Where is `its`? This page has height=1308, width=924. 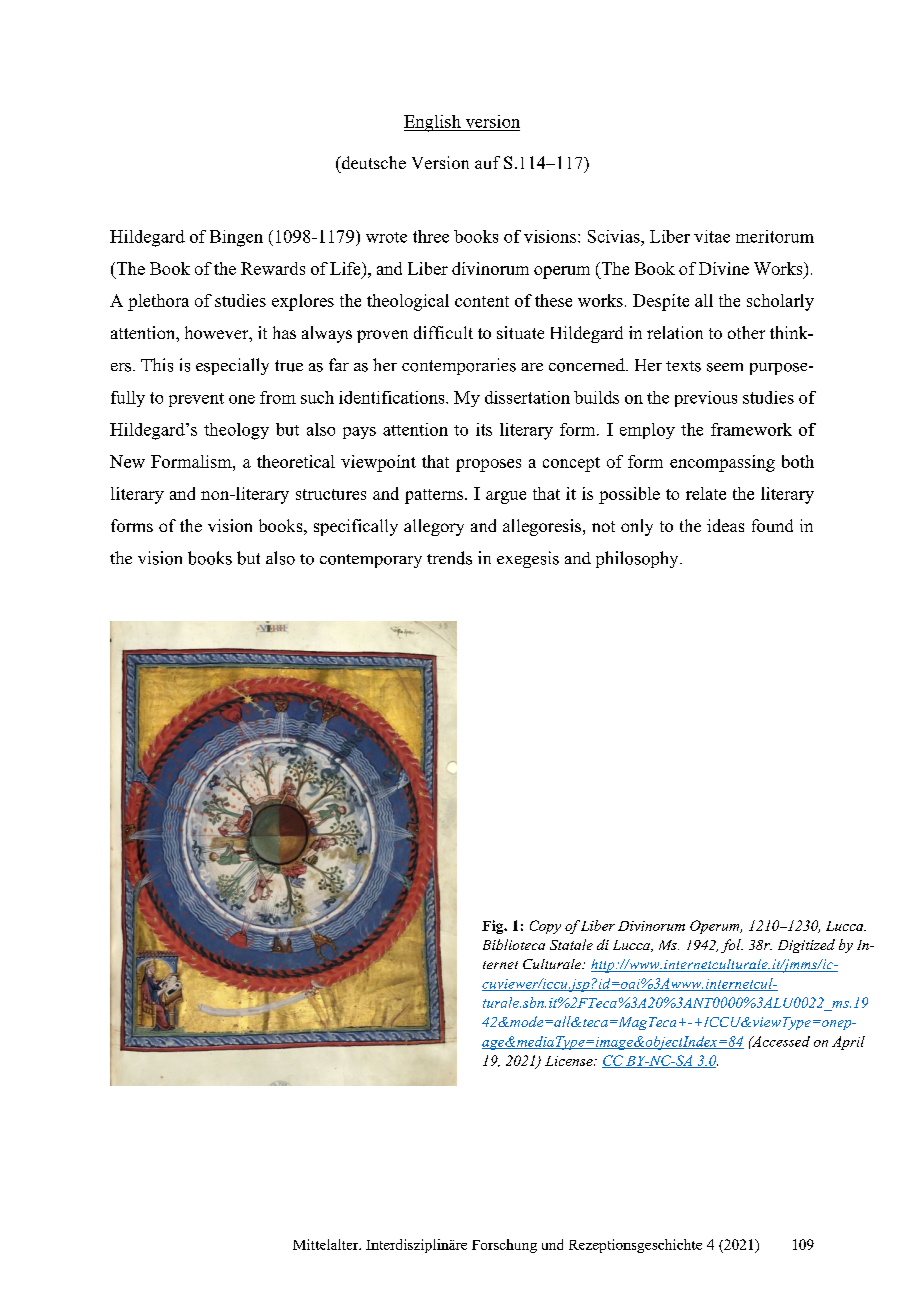 its is located at coordinates (484, 429).
